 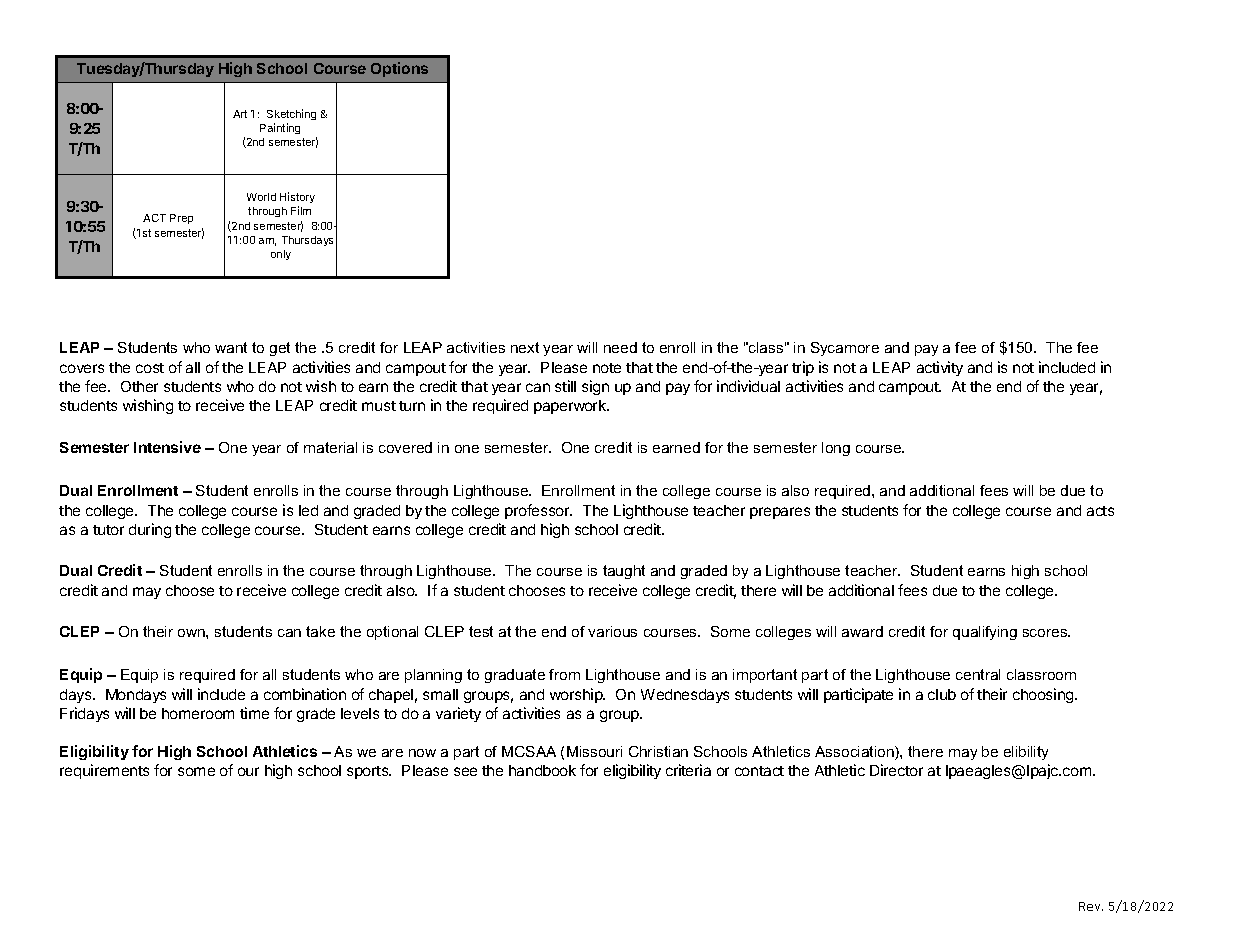 What do you see at coordinates (940, 368) in the document?
I see `activity` at bounding box center [940, 368].
